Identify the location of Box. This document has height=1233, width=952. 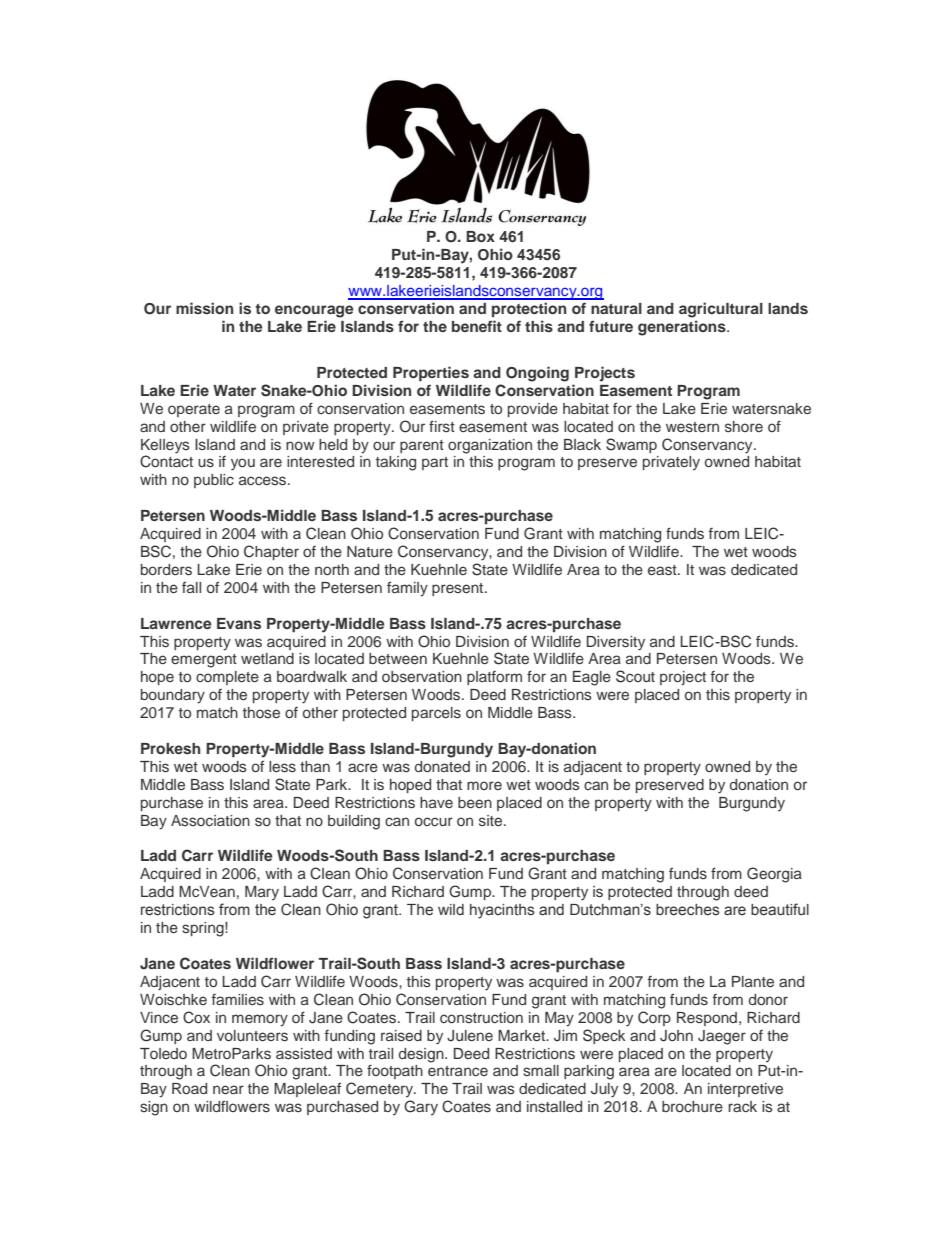
(480, 236).
